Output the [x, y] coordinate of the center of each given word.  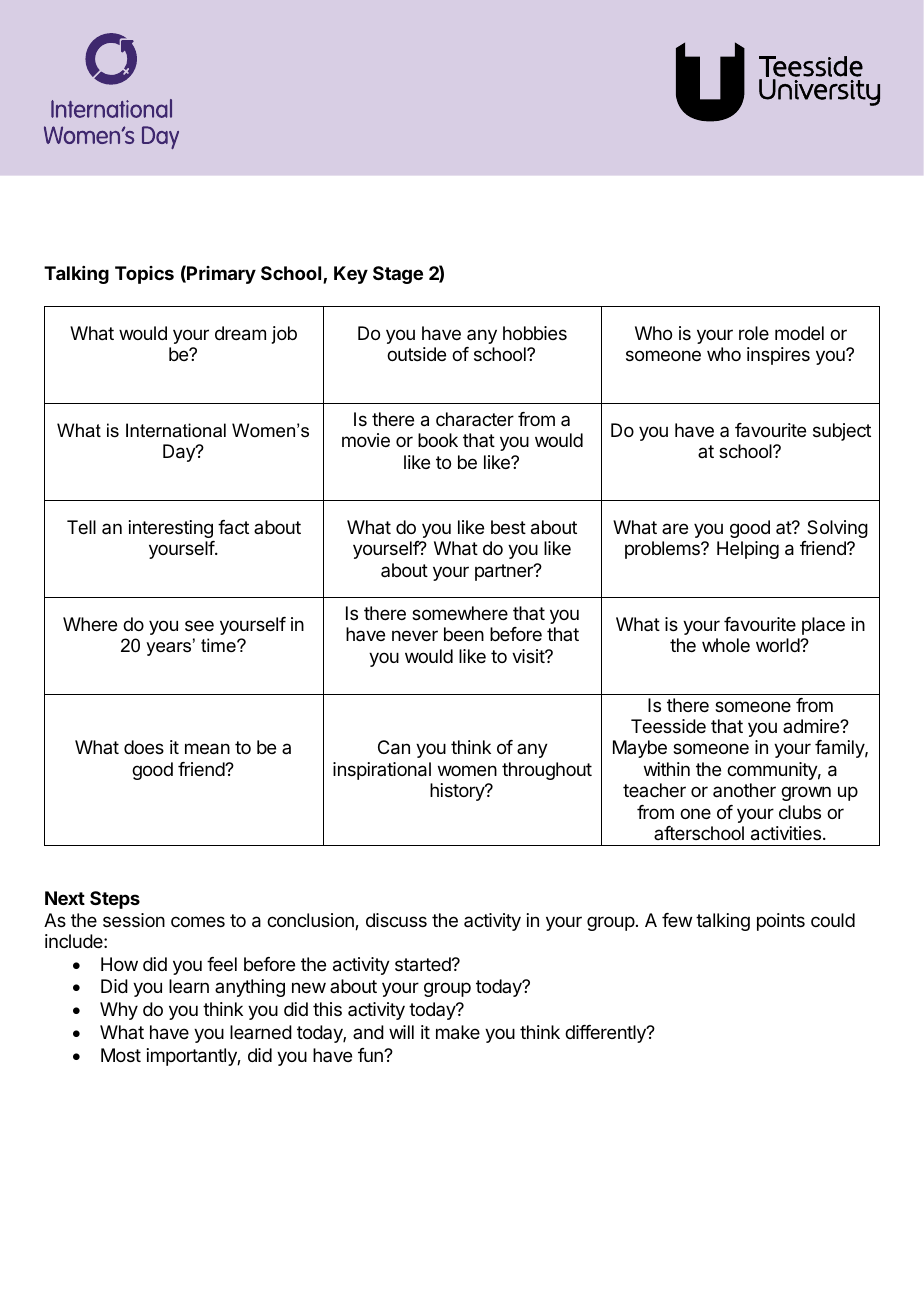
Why [119, 1011]
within [667, 769]
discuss [396, 920]
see [199, 625]
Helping [748, 550]
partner [505, 572]
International [176, 430]
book [438, 440]
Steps [115, 900]
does [144, 747]
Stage [398, 275]
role [754, 333]
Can [394, 747]
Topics [144, 275]
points [781, 922]
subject [842, 432]
